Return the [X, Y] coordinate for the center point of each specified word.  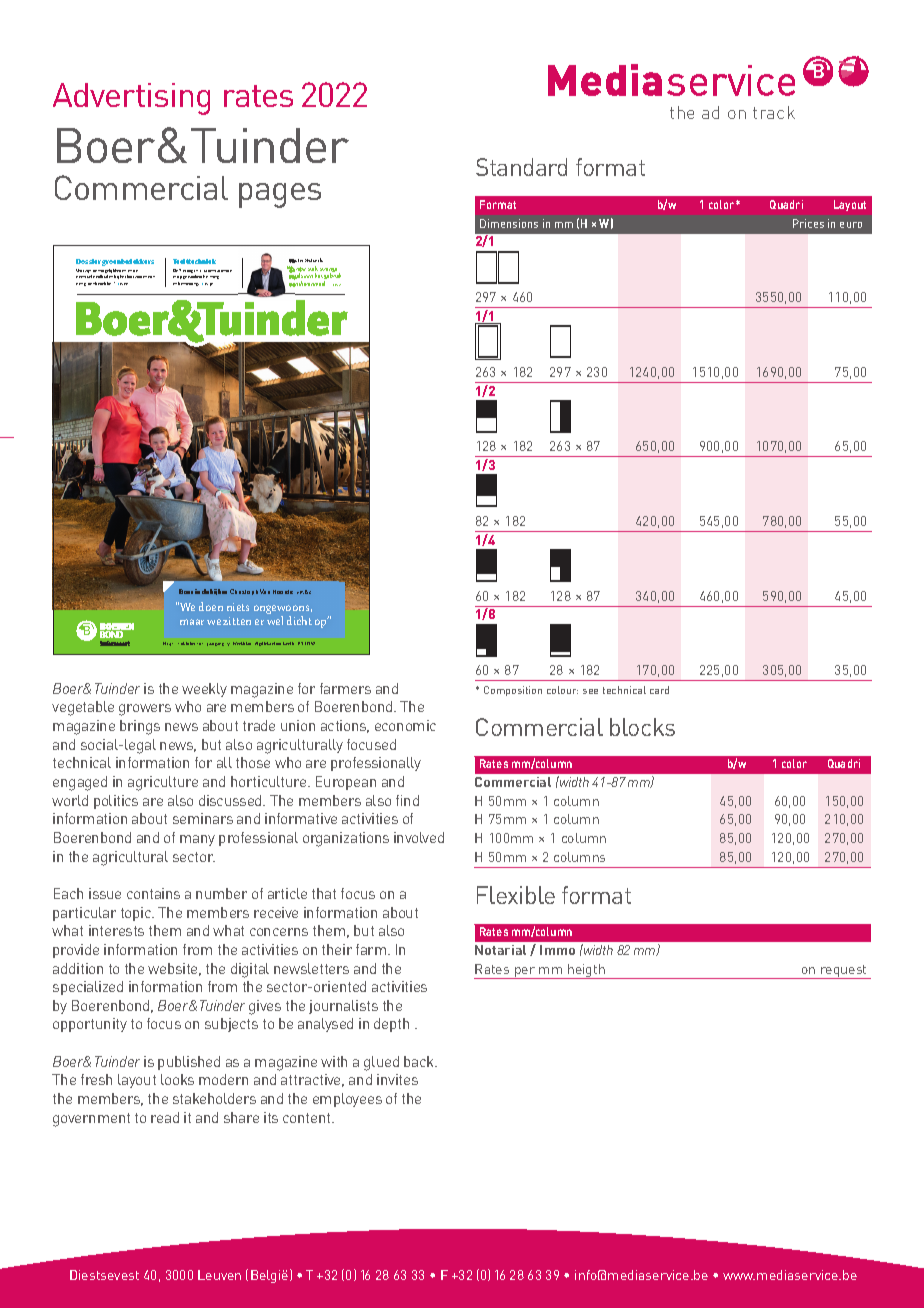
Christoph [244, 592]
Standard [521, 167]
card [659, 690]
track [774, 112]
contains [153, 893]
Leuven [219, 1275]
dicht [299, 620]
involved [419, 837]
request [844, 972]
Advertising [131, 99]
